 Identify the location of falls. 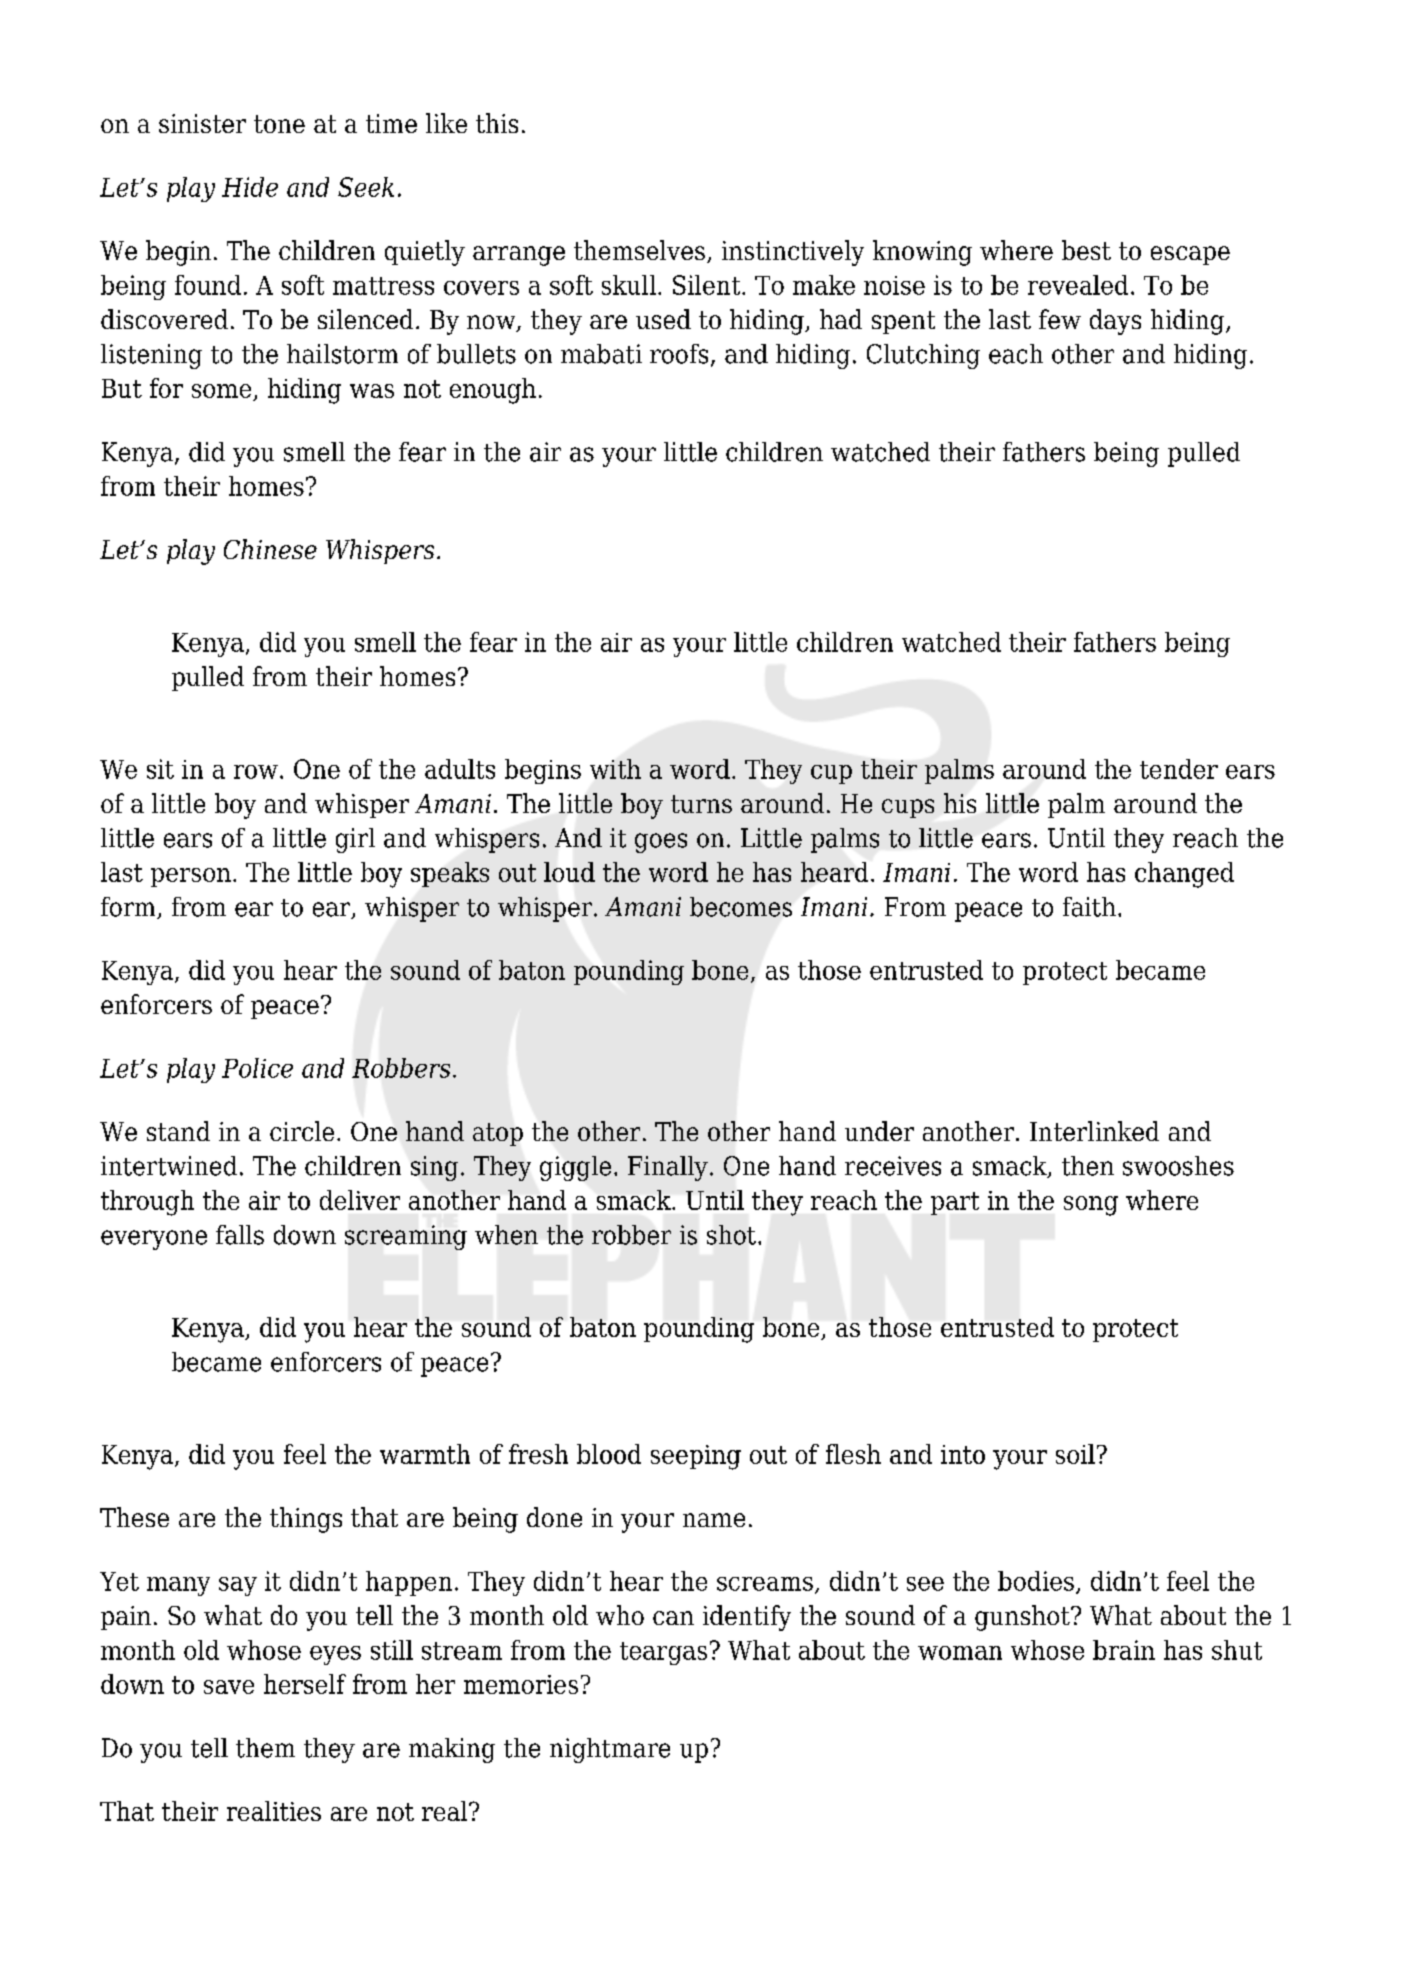
(240, 1235).
